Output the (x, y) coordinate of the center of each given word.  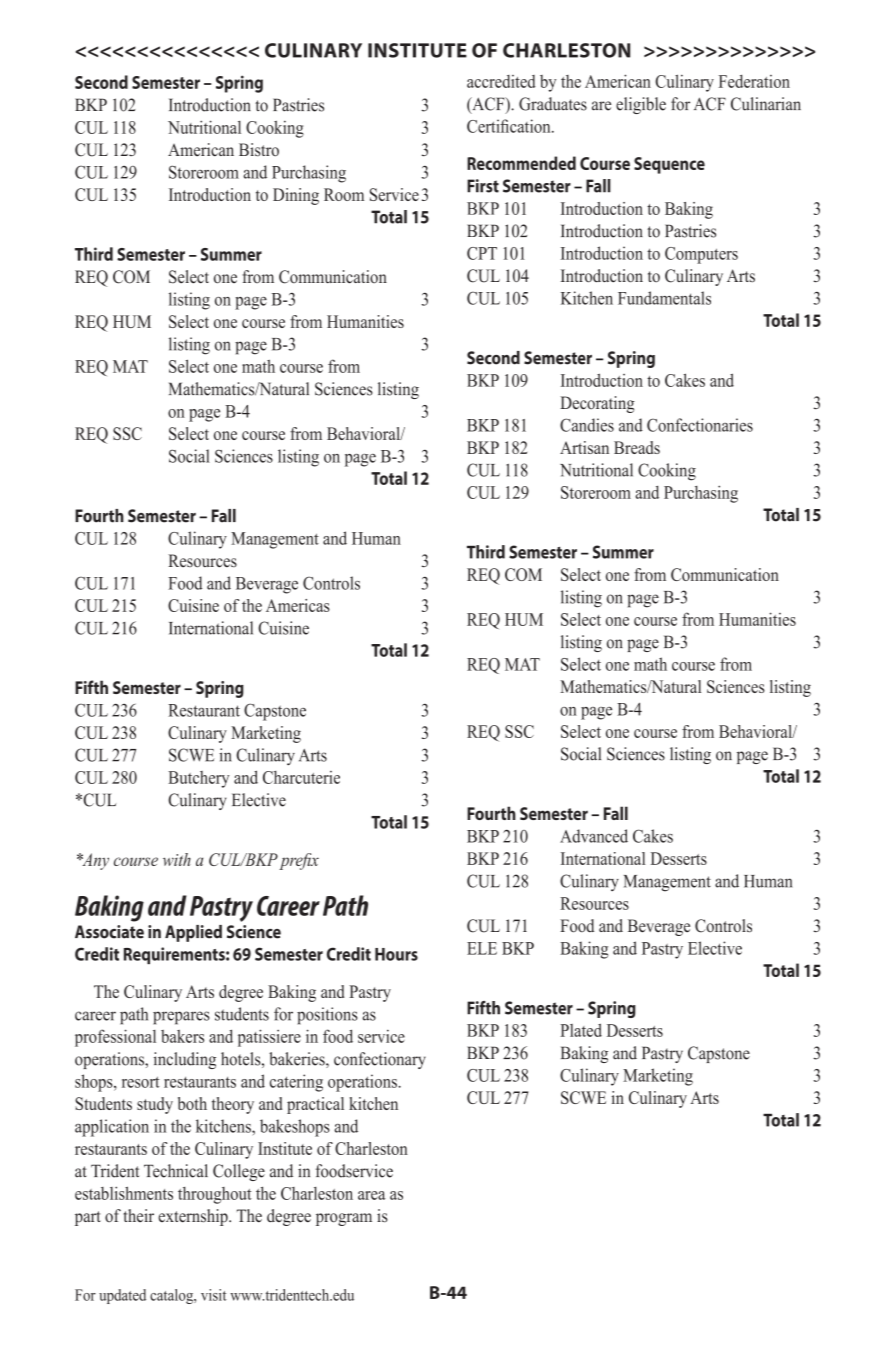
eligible (641, 105)
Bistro (259, 150)
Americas (298, 605)
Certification (510, 126)
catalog (172, 1296)
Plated (581, 1030)
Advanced (594, 836)
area (372, 1195)
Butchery (199, 779)
